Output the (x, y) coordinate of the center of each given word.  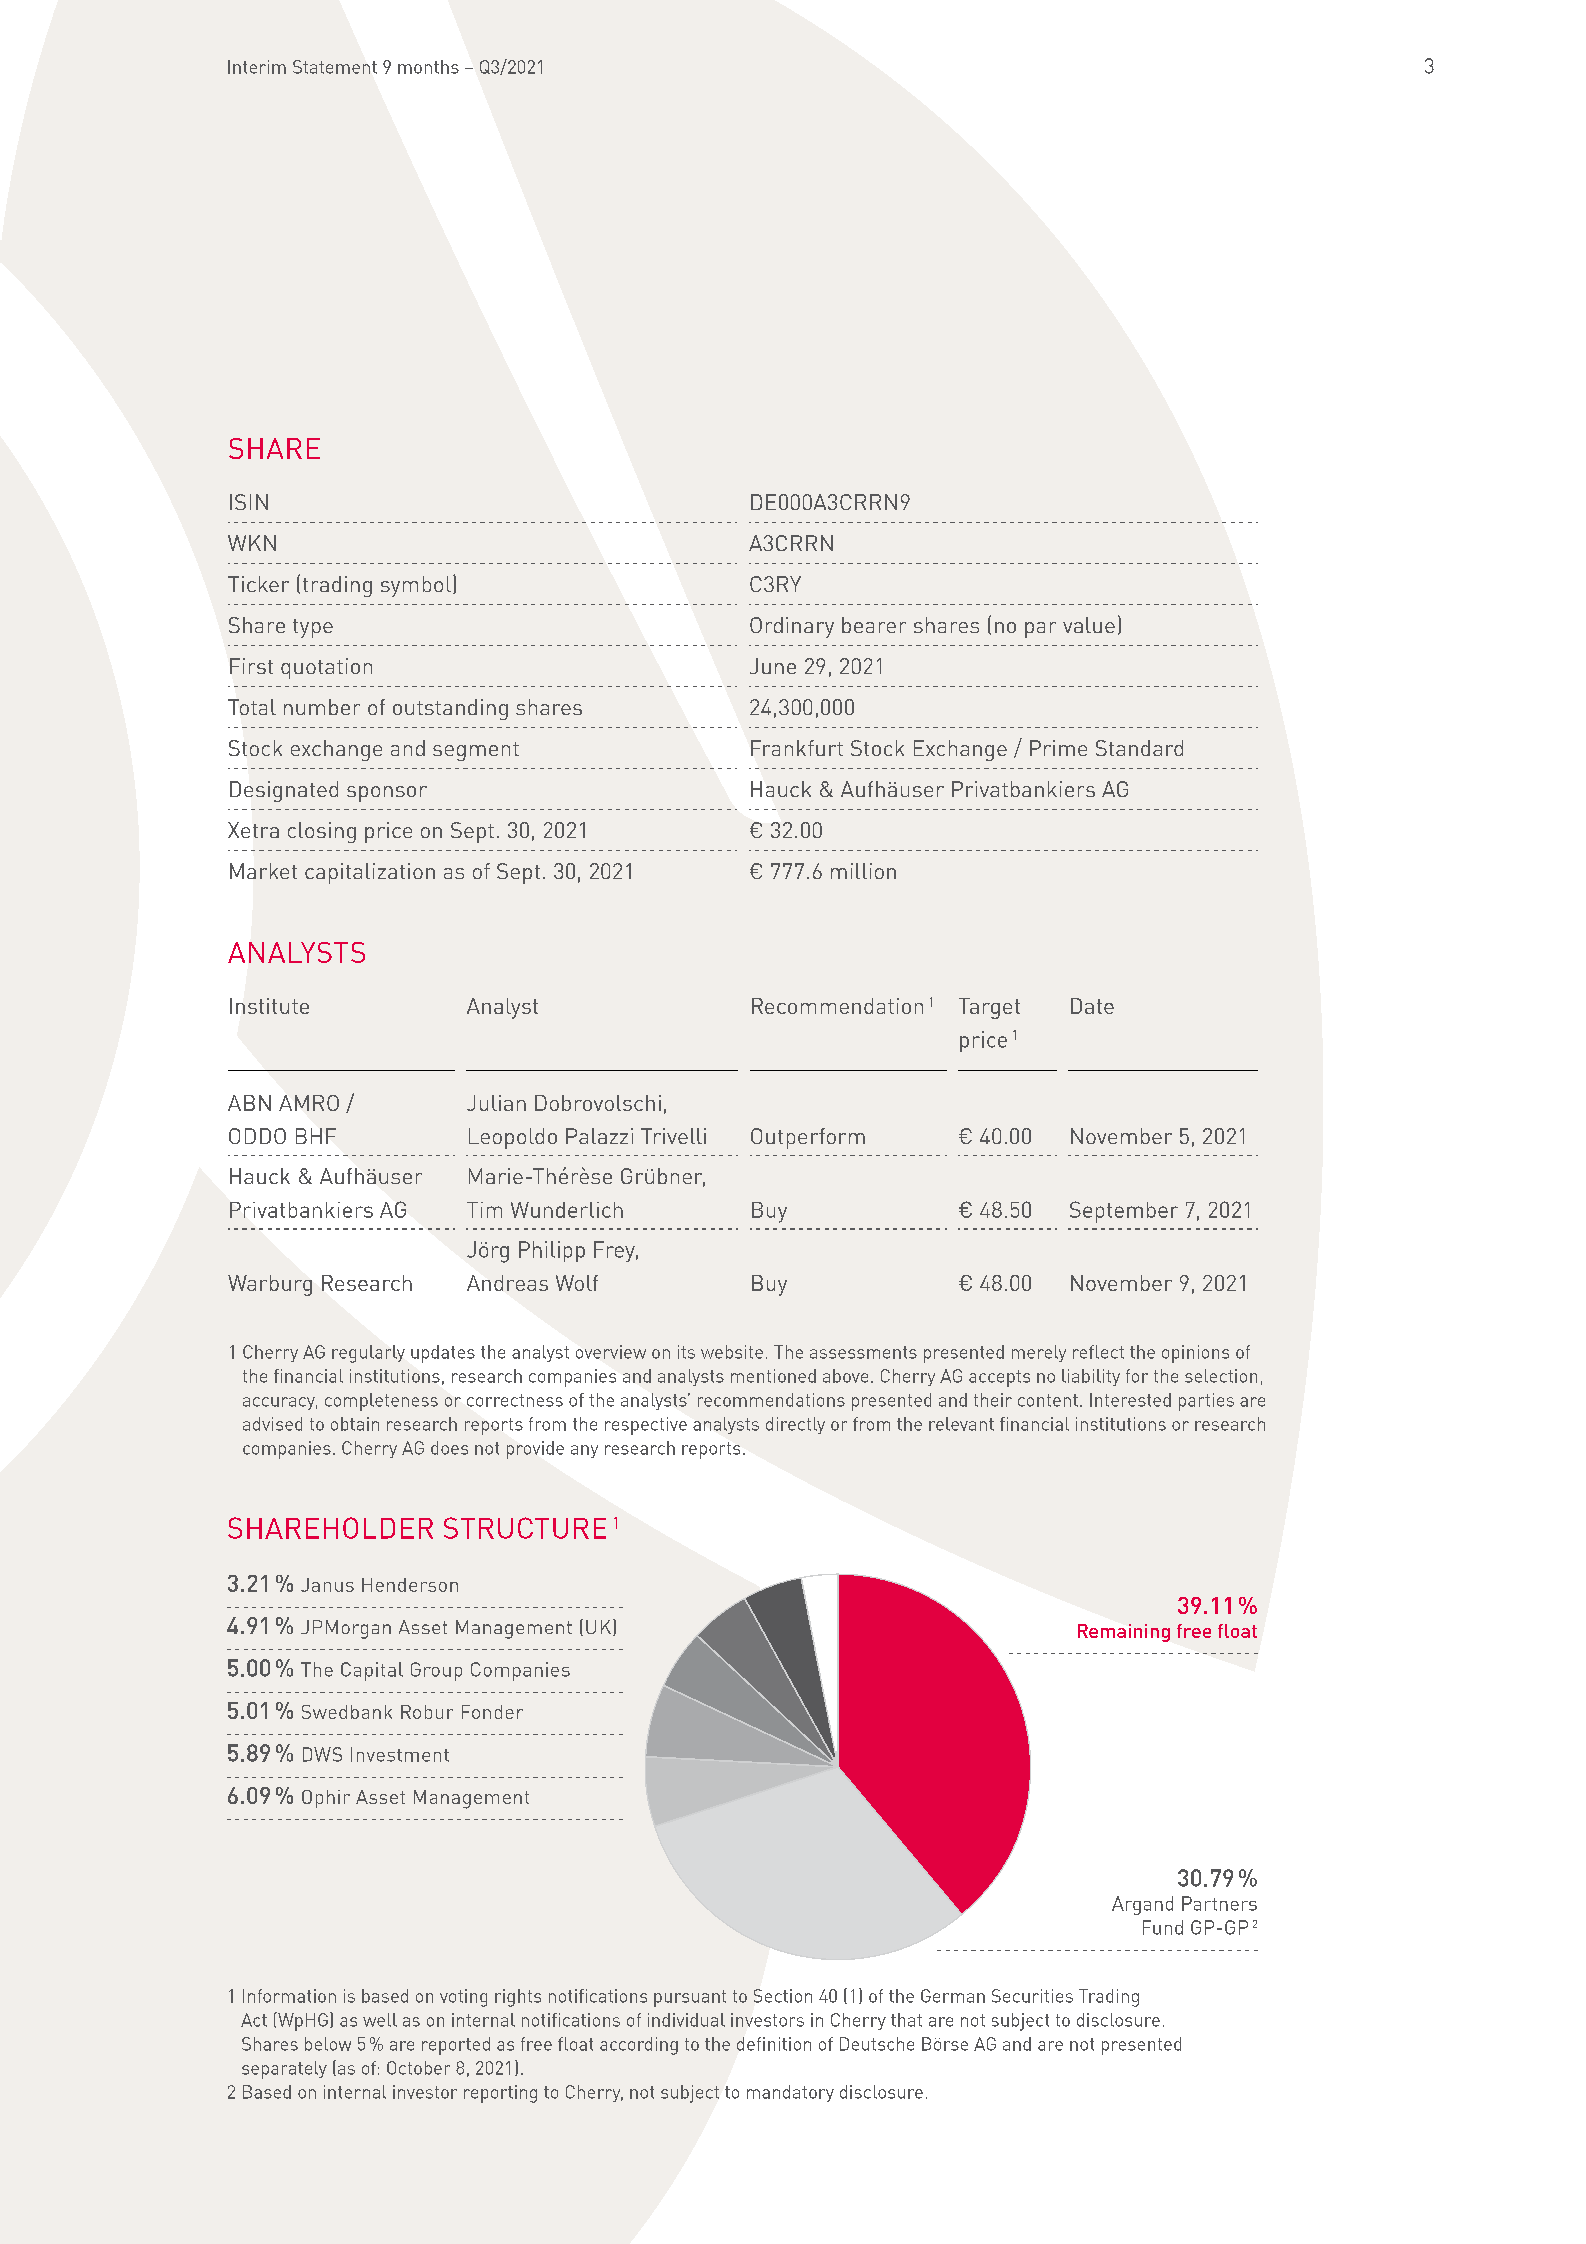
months (428, 67)
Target (989, 1008)
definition (774, 2044)
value (1089, 625)
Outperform (808, 1138)
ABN (249, 1103)
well (380, 2020)
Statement (335, 67)
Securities (1032, 1996)
